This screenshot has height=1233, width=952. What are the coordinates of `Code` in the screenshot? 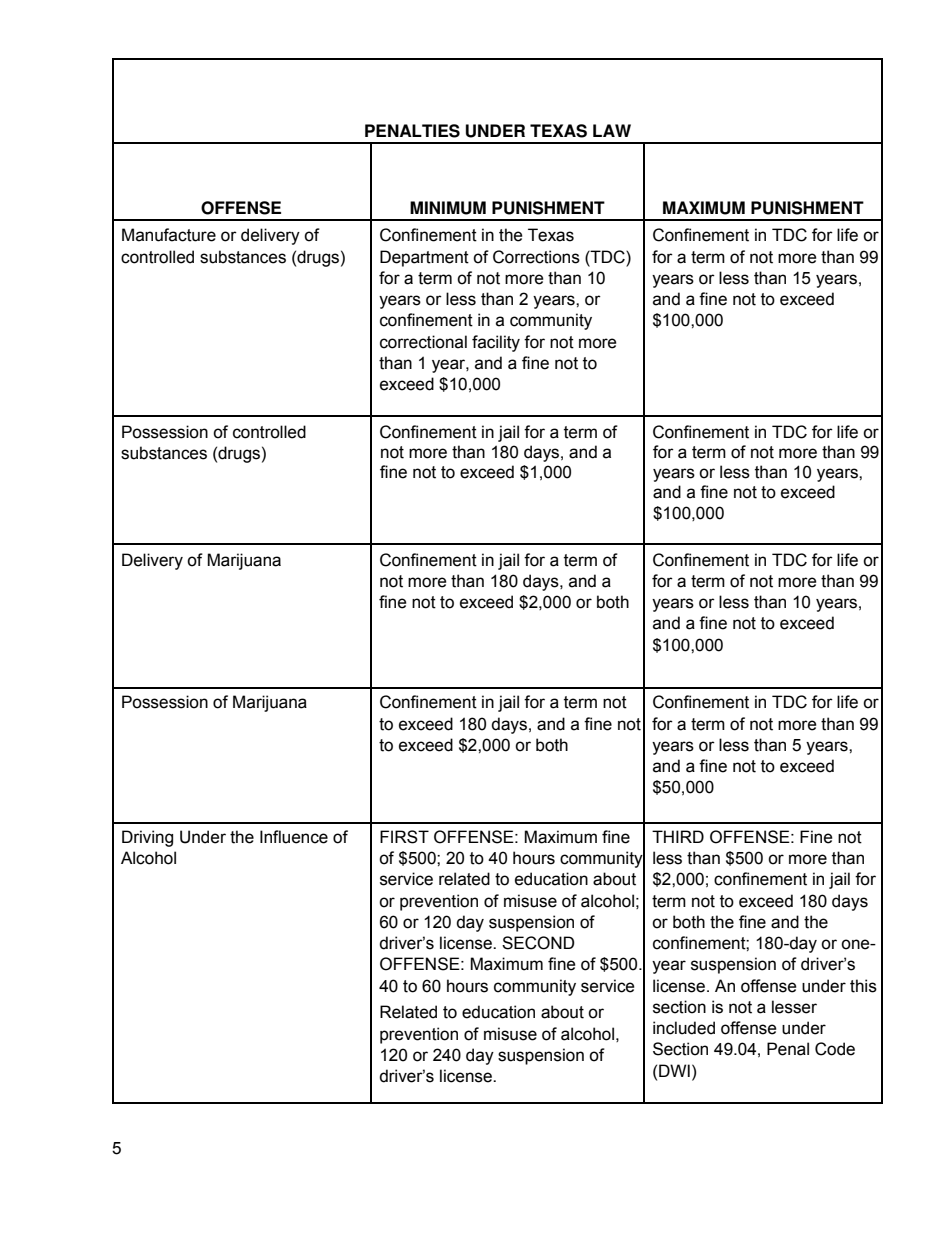 It's located at (835, 1049).
